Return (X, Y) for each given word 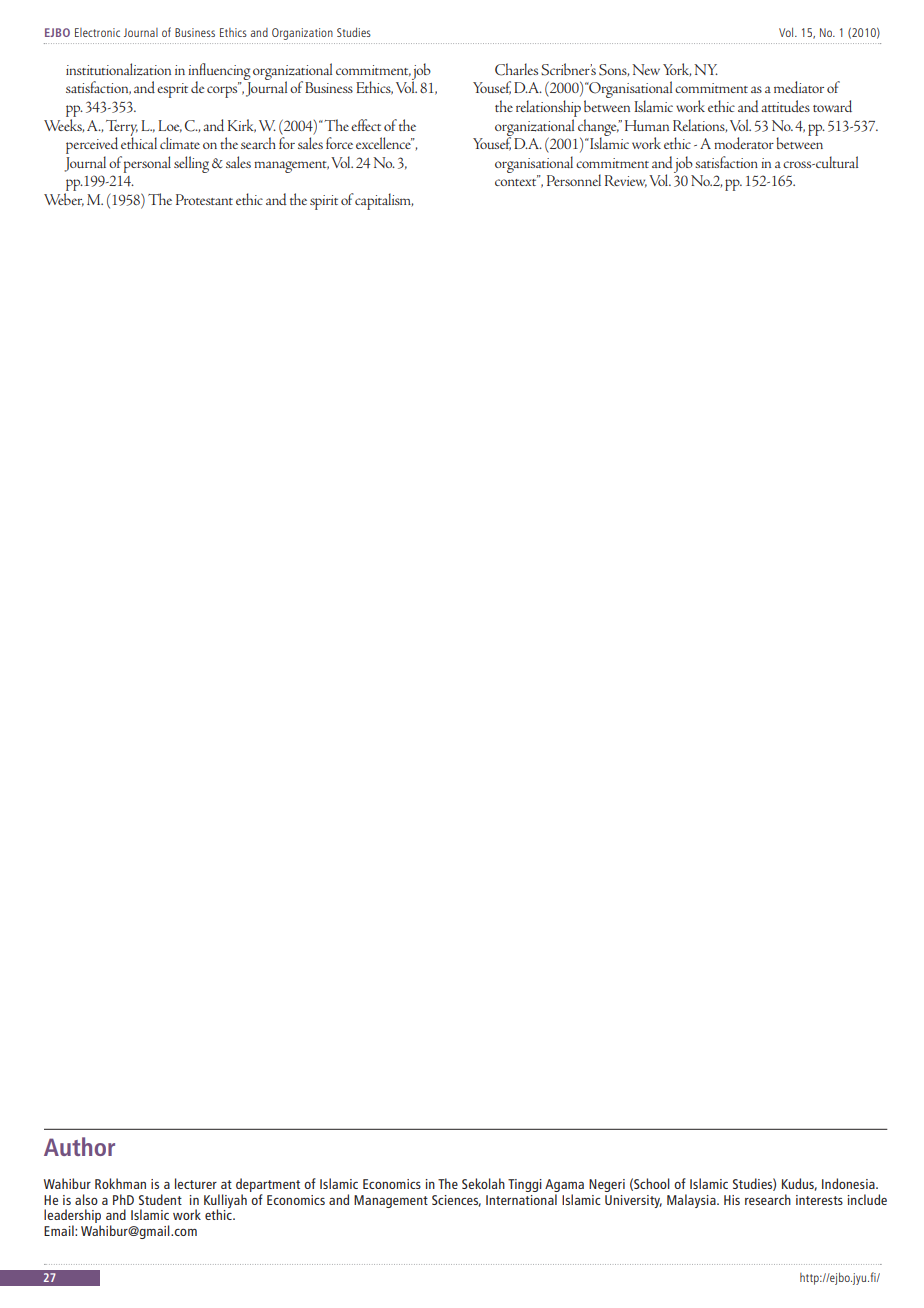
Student (160, 1199)
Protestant (204, 199)
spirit (324, 202)
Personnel (574, 180)
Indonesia (849, 1183)
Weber (64, 200)
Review (626, 181)
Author (79, 1146)
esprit (172, 90)
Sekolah (483, 1183)
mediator (799, 87)
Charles (516, 69)
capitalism (384, 201)
